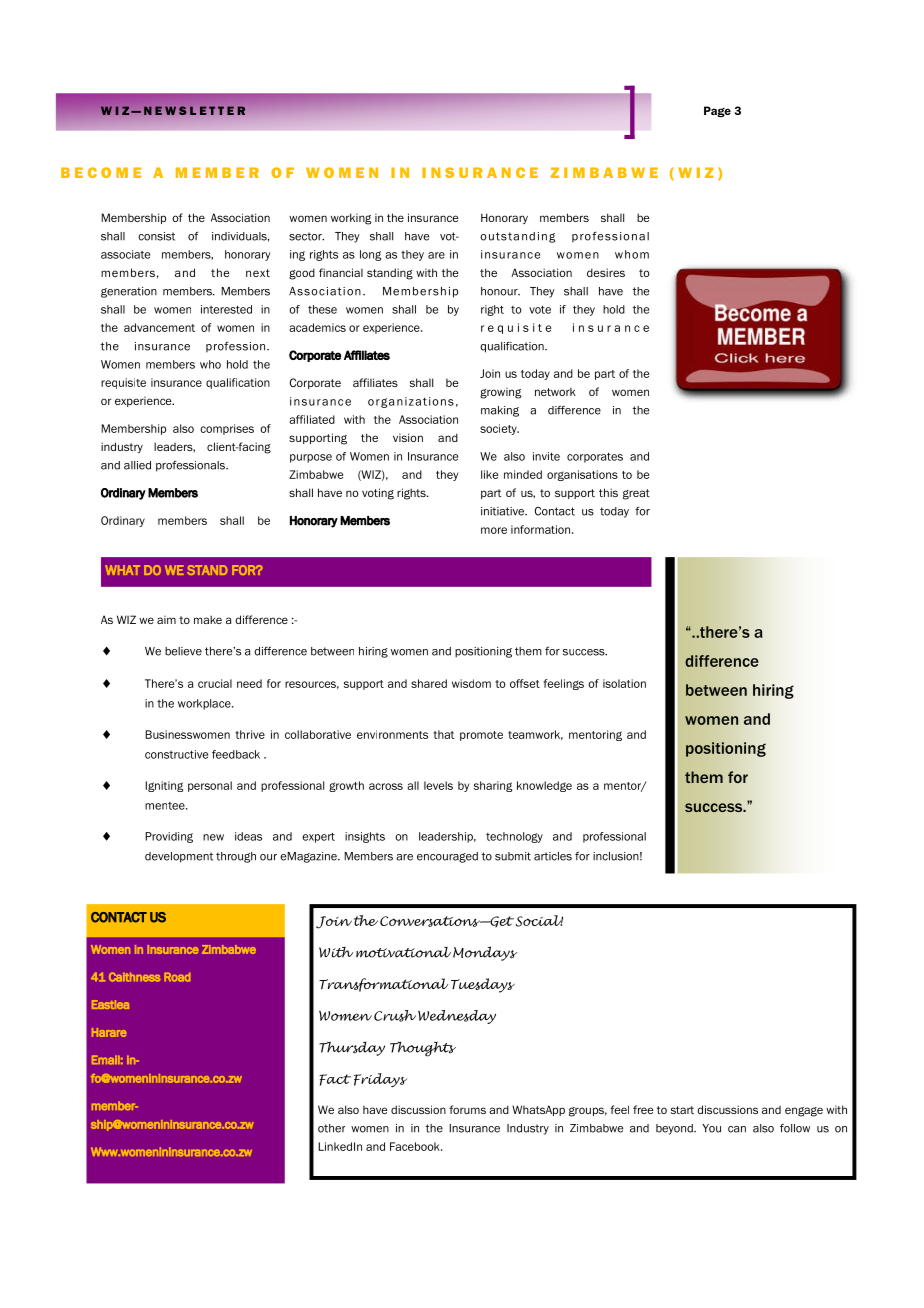 The image size is (924, 1308). Describe the element at coordinates (636, 494) in the screenshot. I see `great` at that location.
